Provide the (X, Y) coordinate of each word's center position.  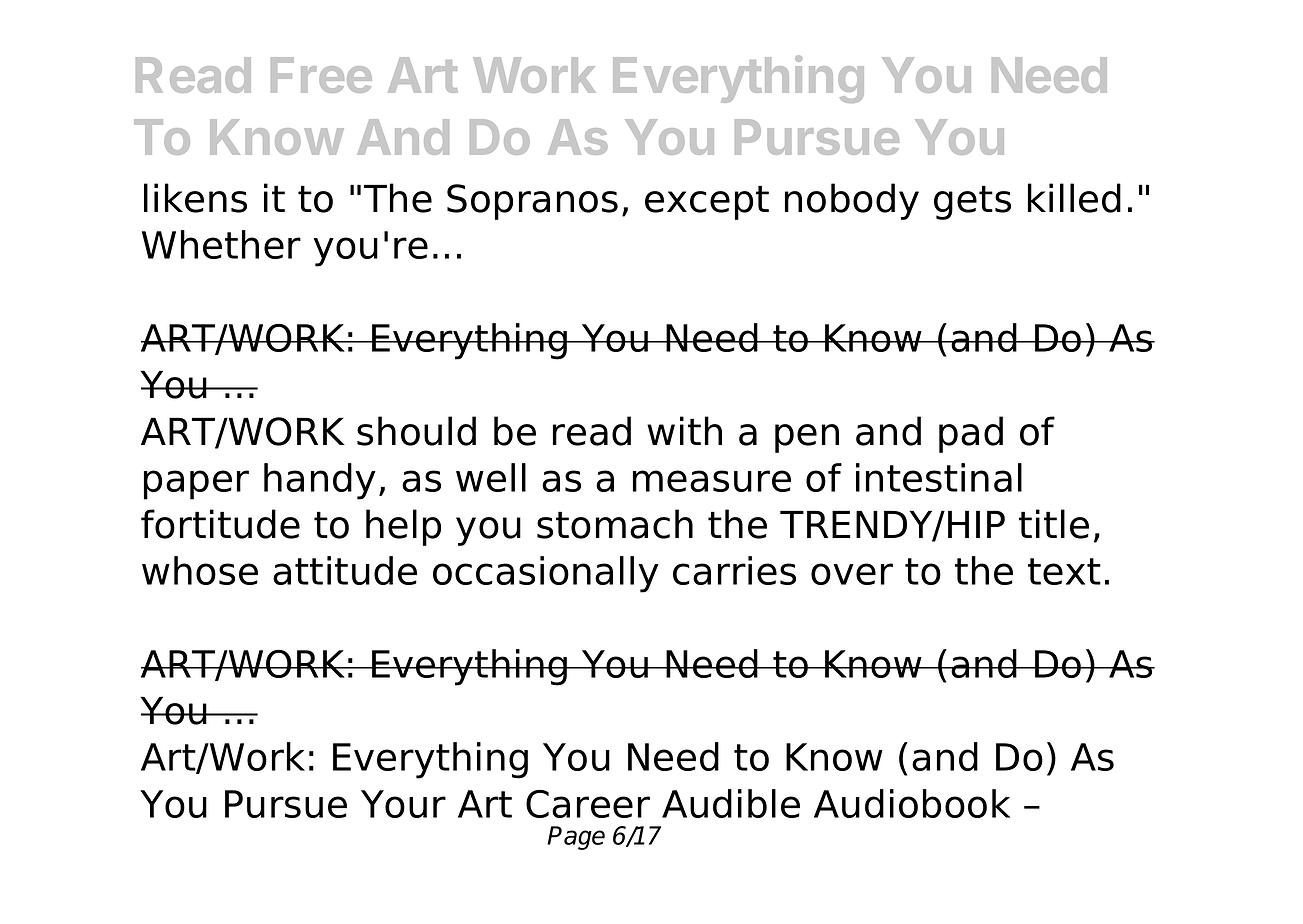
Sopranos (532, 202)
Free (321, 75)
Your (403, 804)
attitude (345, 570)
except (707, 202)
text (1064, 571)
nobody (852, 201)
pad (971, 434)
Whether (221, 244)
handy (320, 481)
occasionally (546, 574)
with (684, 430)
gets (972, 202)
